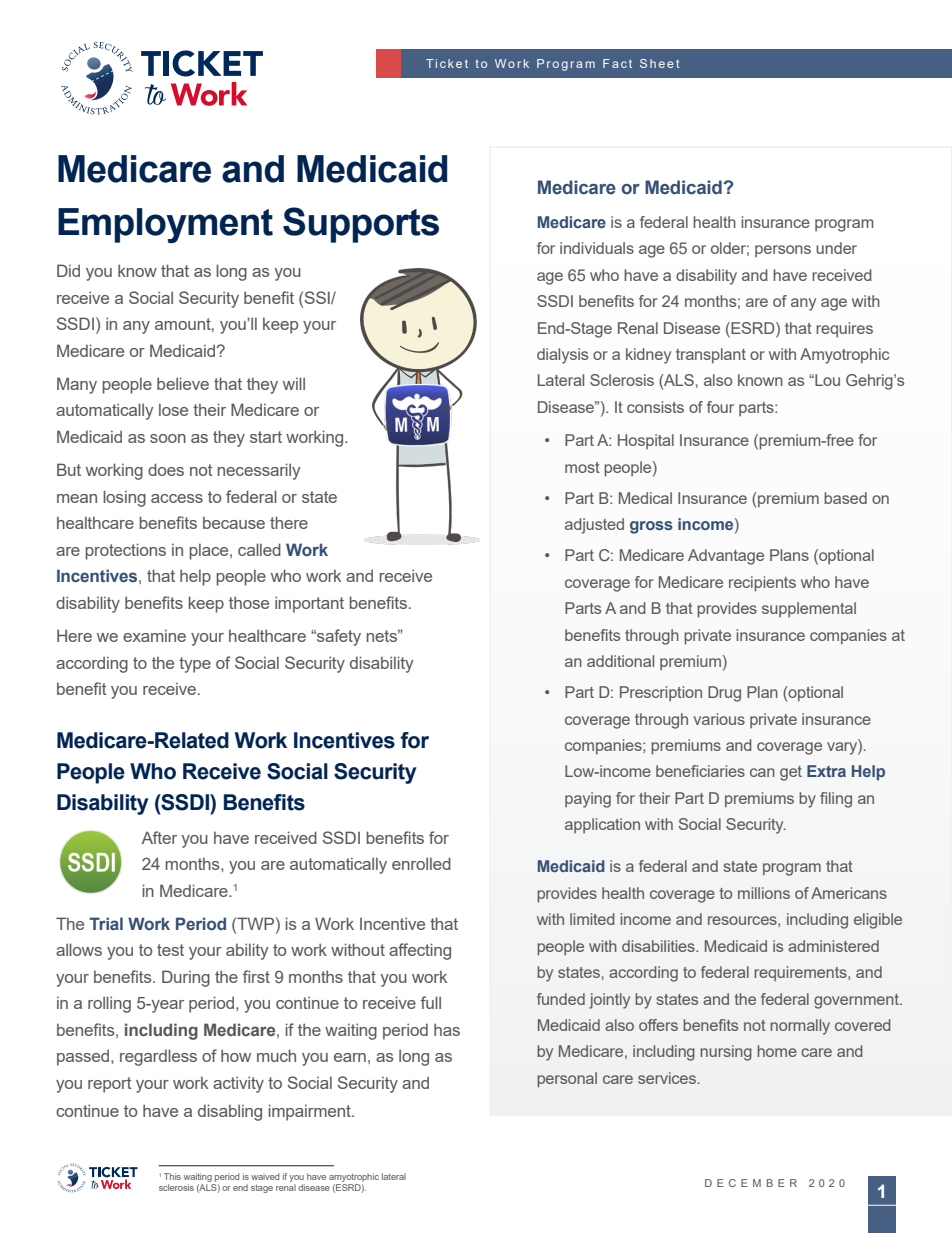  Describe the element at coordinates (361, 225) in the image. I see `Supports` at that location.
